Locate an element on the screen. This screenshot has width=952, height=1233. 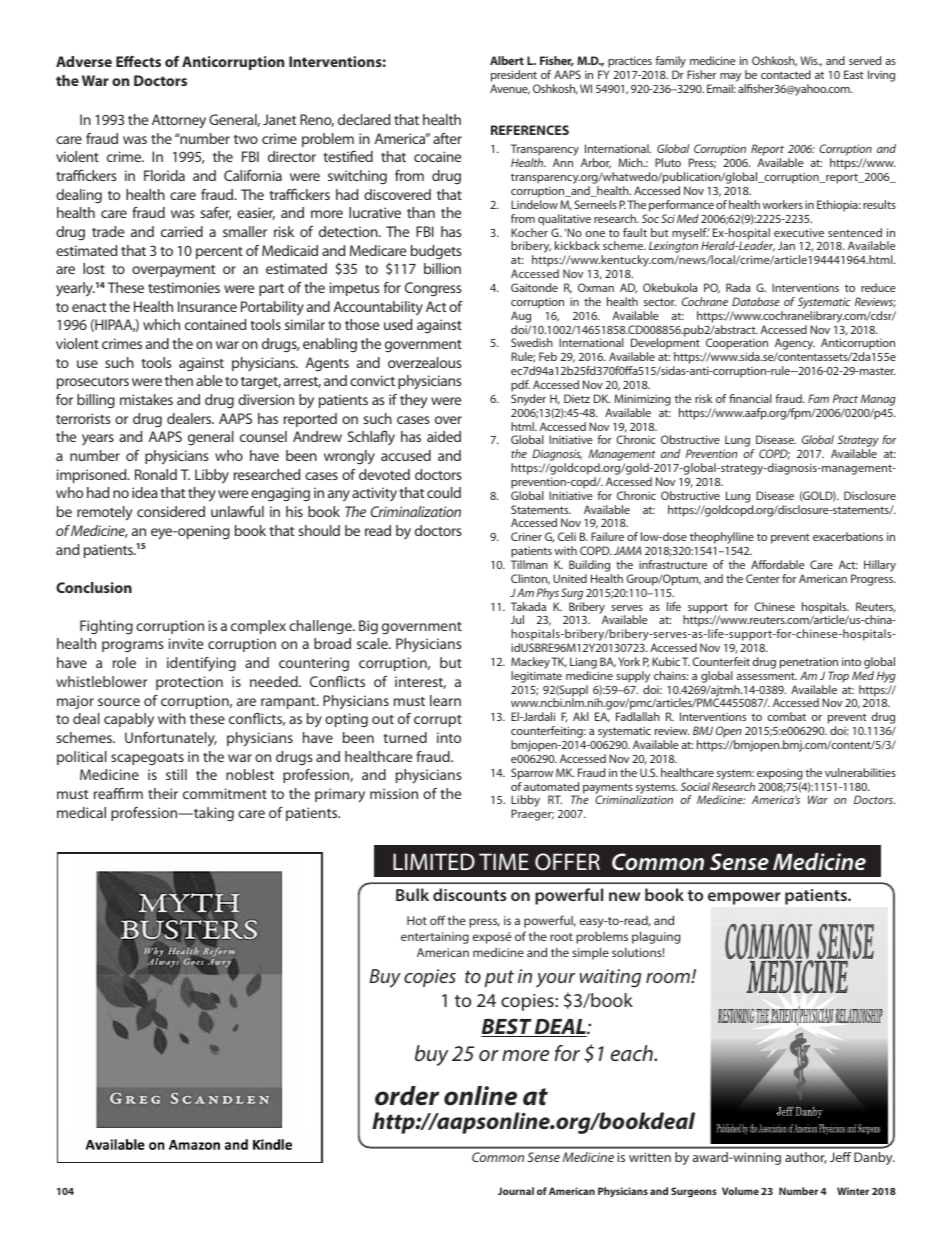
contacted is located at coordinates (786, 74).
